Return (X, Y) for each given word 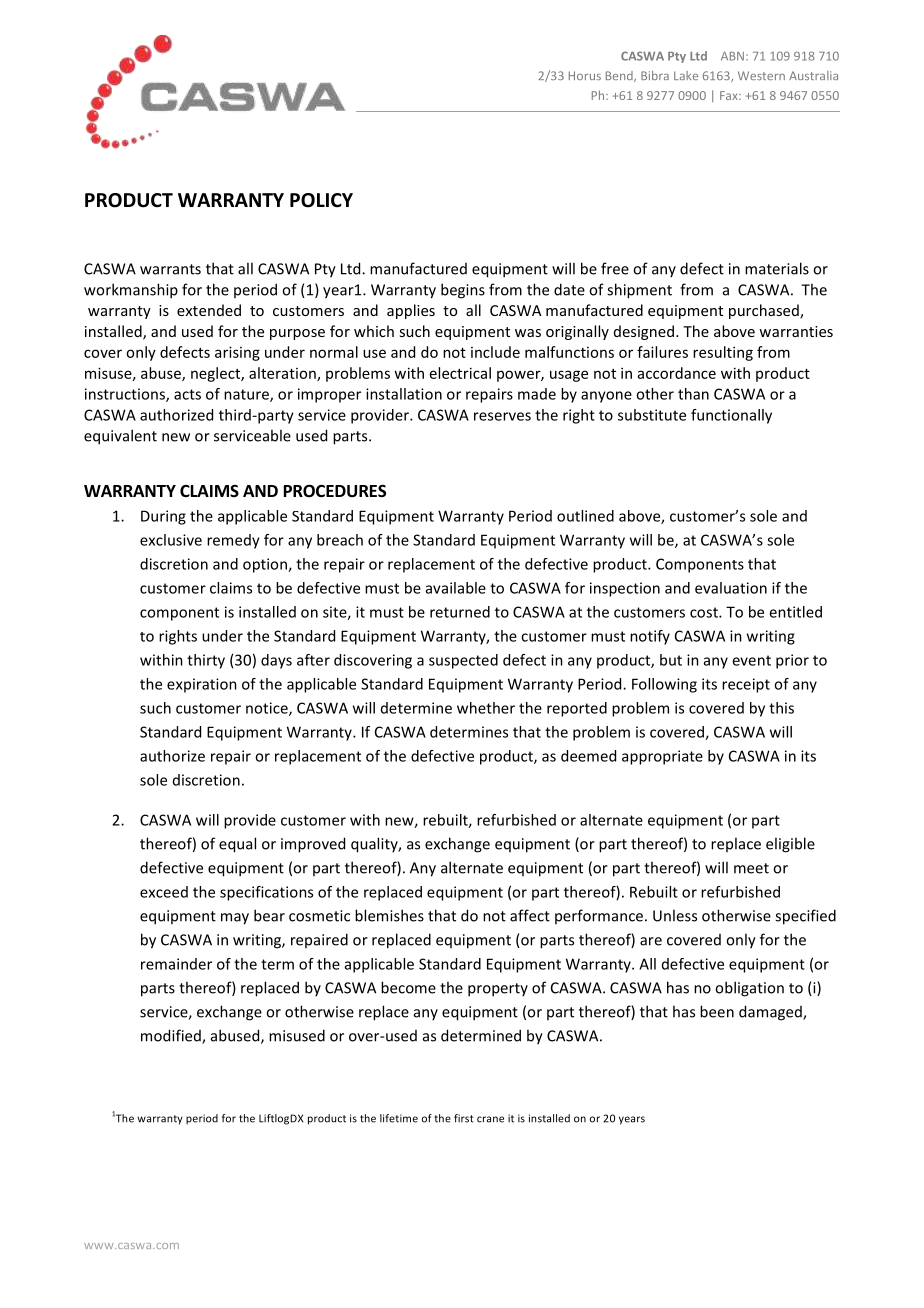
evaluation (731, 588)
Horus (585, 75)
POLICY (321, 200)
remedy (233, 541)
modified (172, 1036)
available (456, 588)
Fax (730, 95)
